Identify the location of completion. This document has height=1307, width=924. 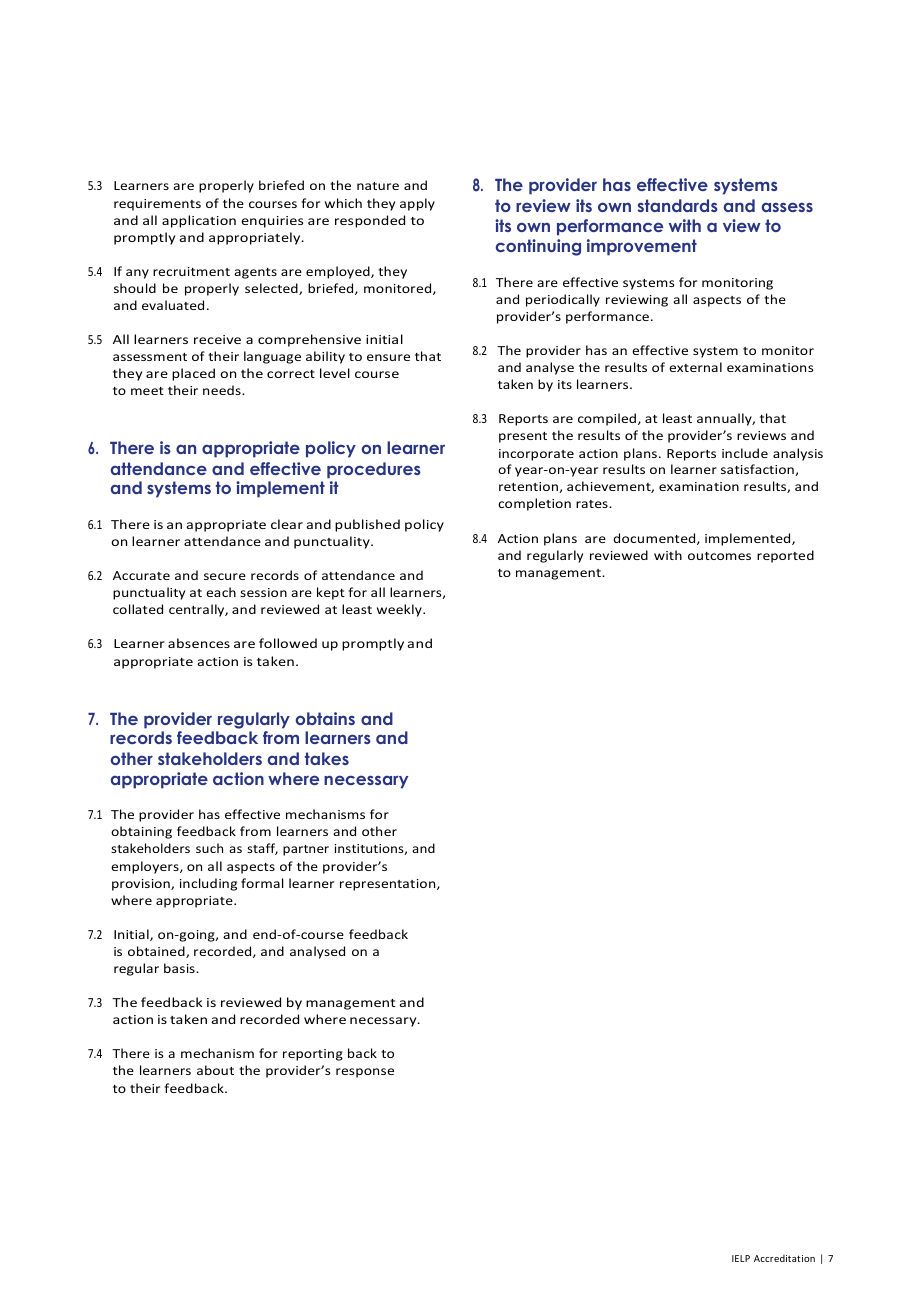
(534, 504).
